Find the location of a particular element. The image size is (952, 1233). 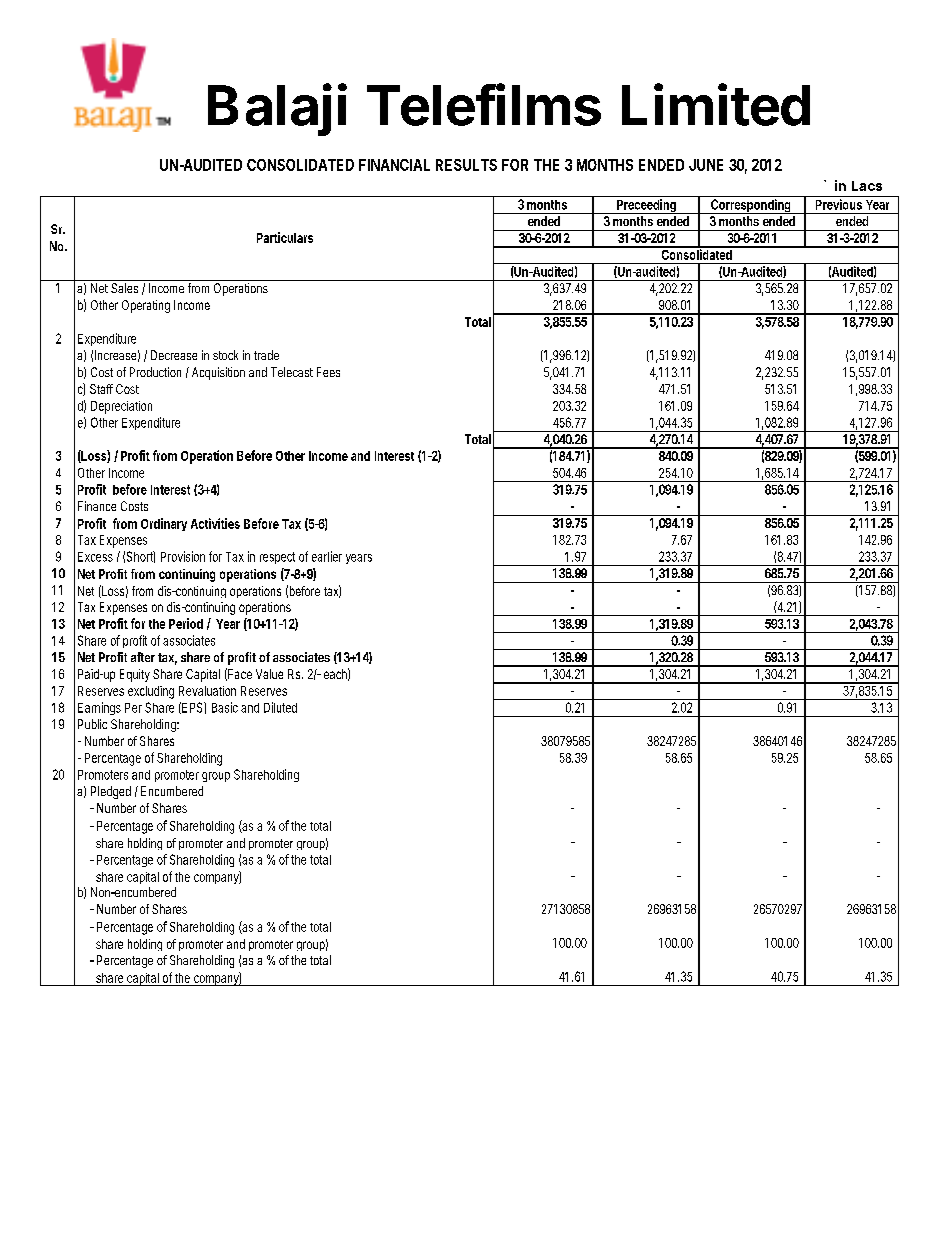

Pledged is located at coordinates (111, 792).
